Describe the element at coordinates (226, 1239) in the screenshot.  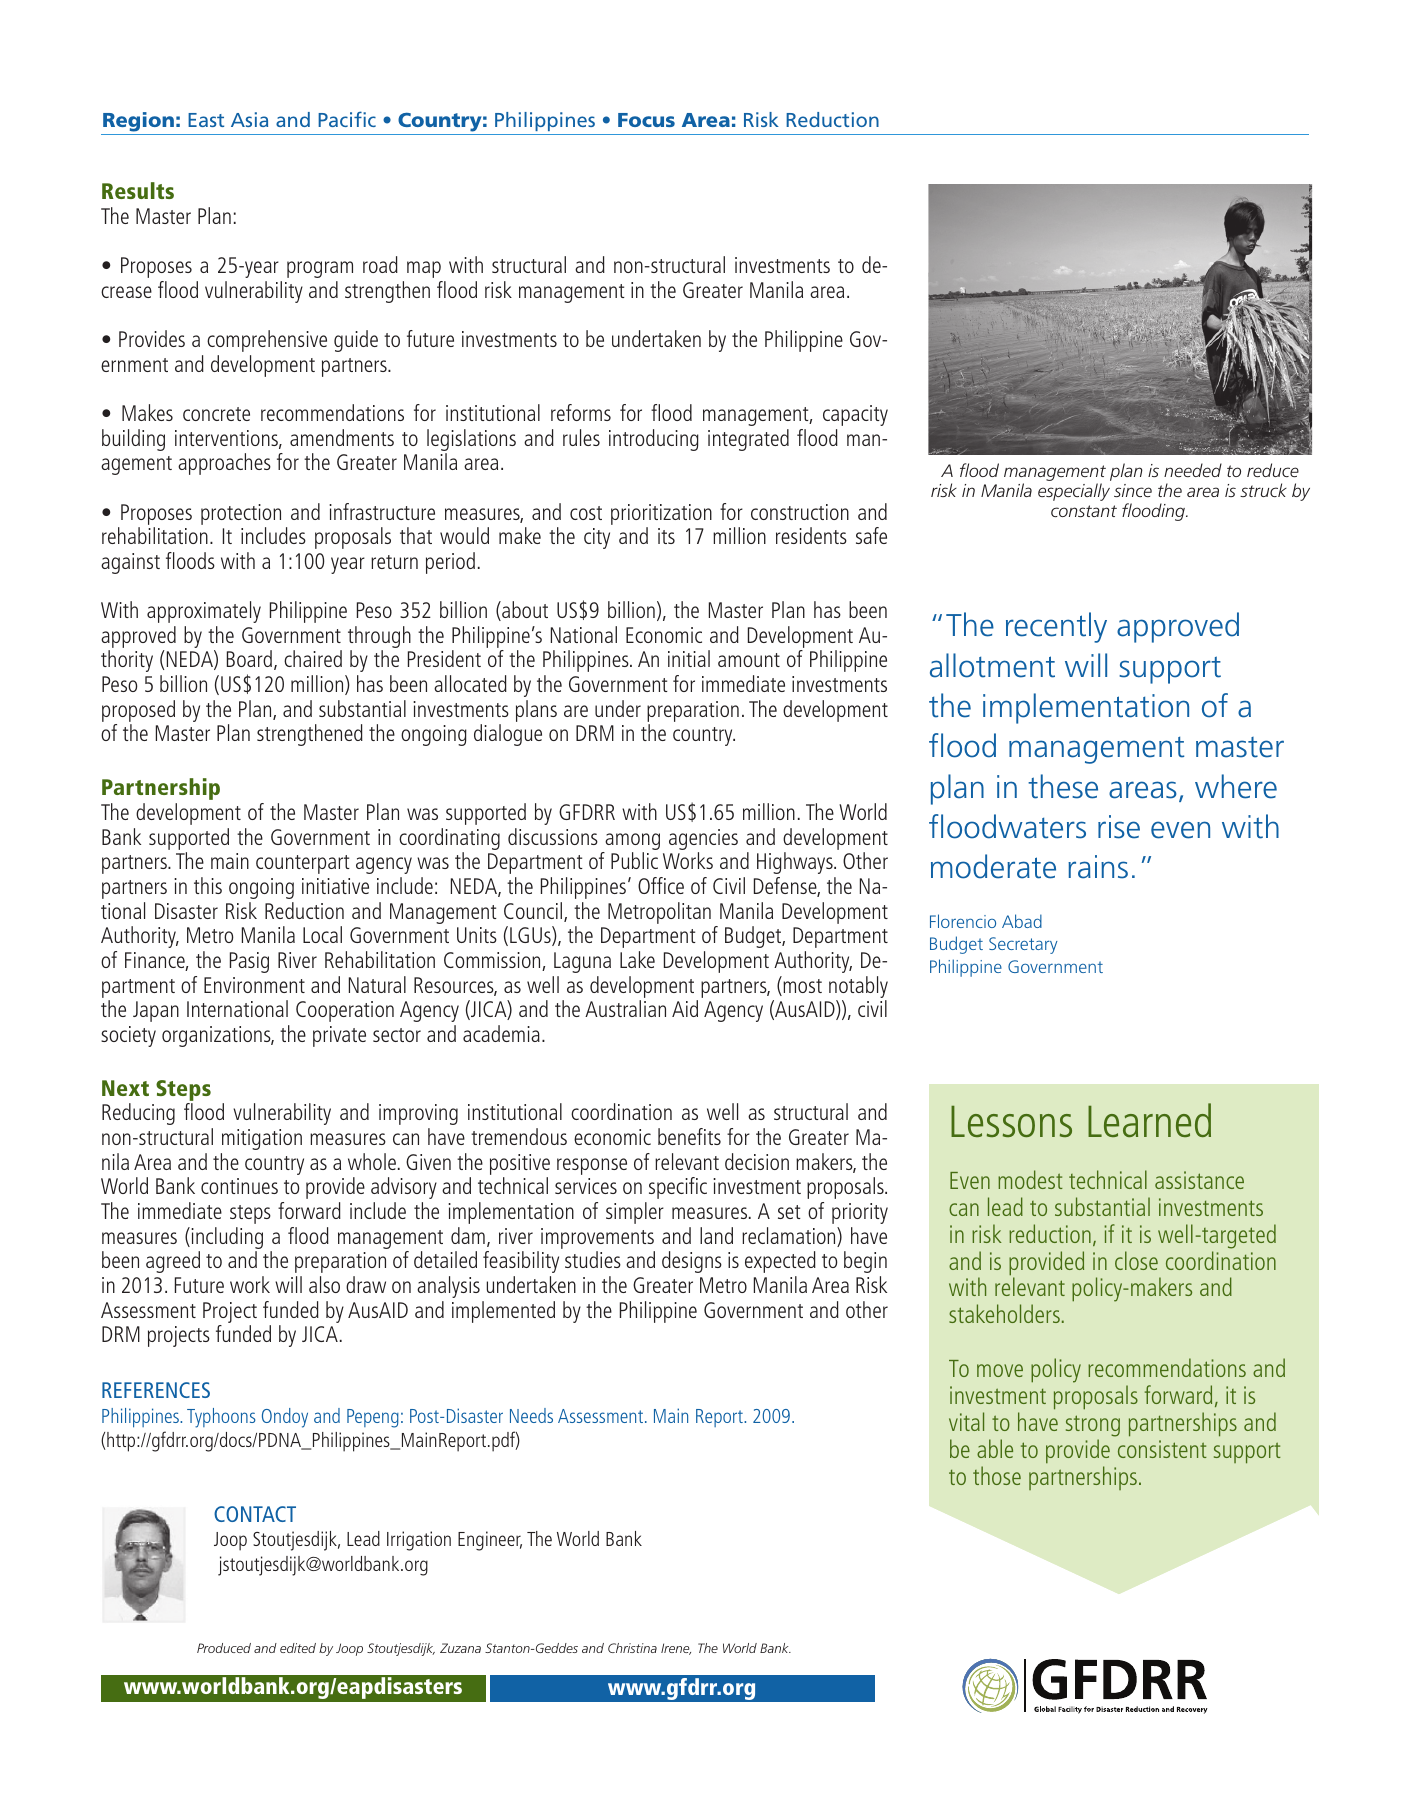
I see `including` at that location.
